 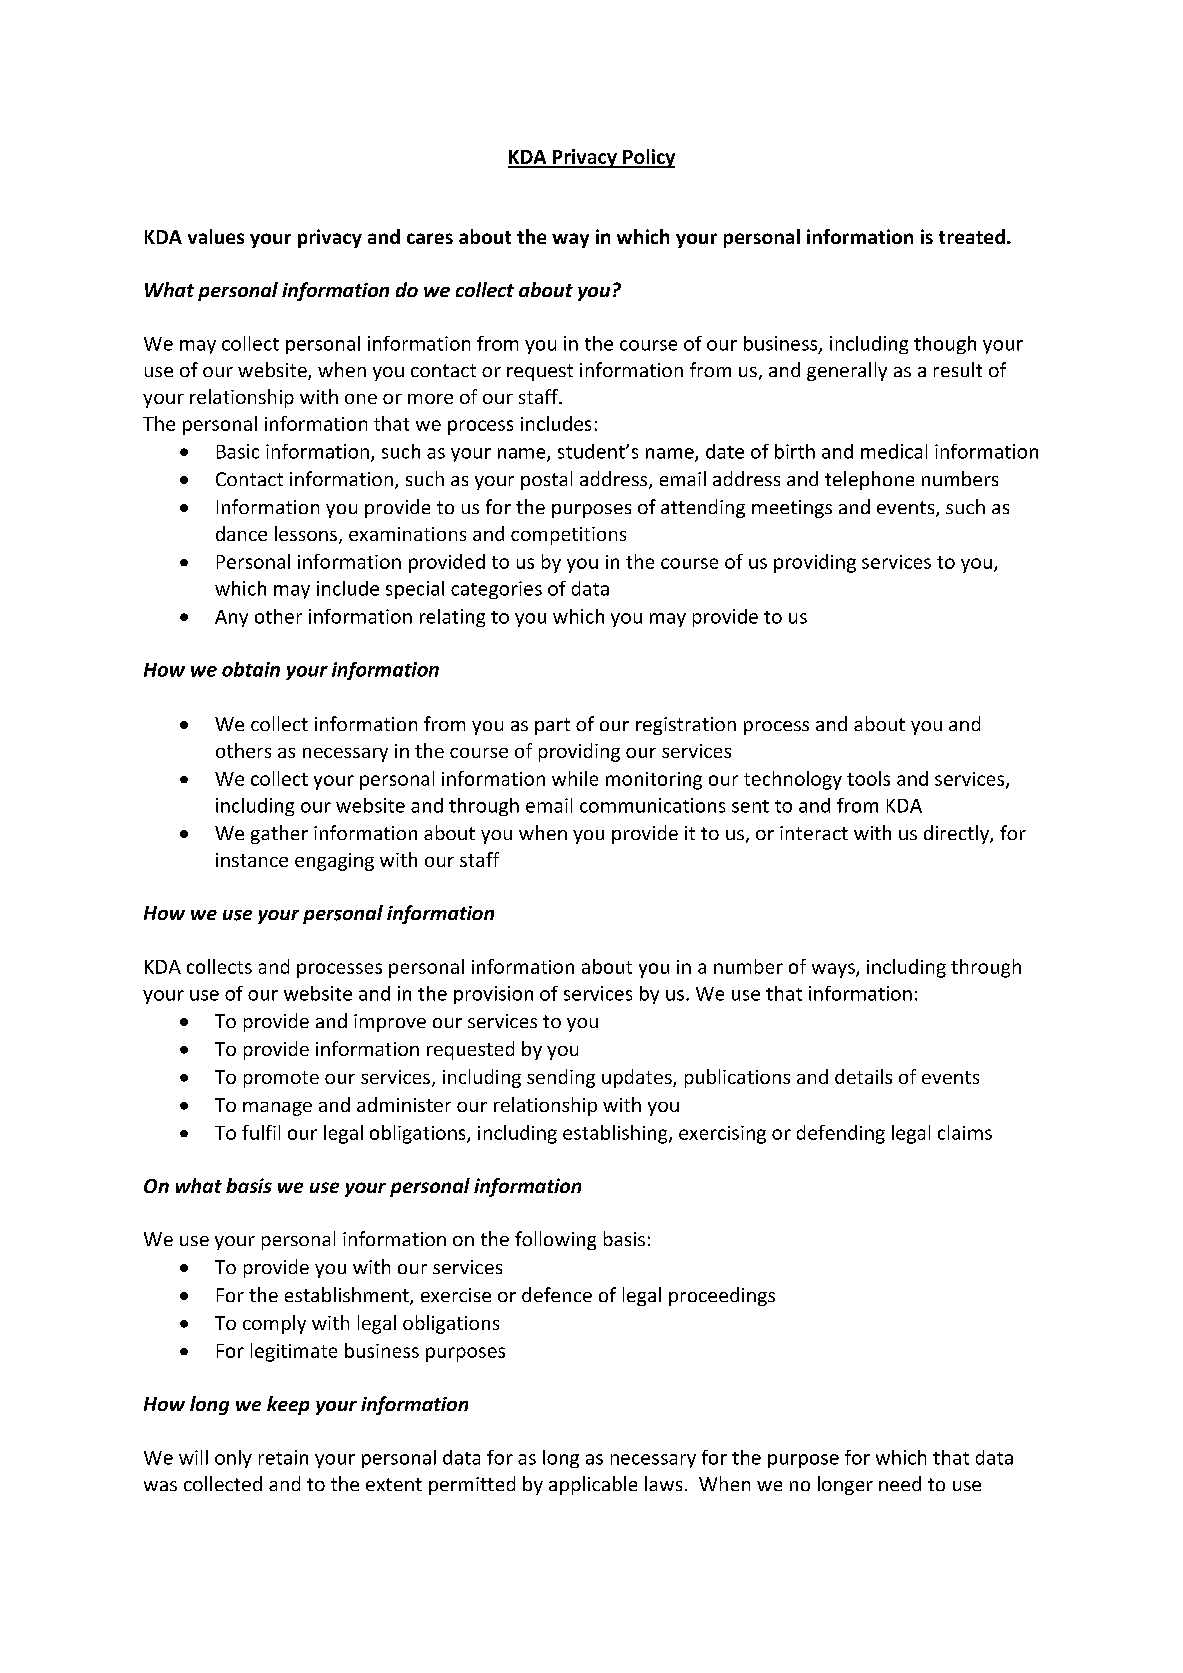 What do you see at coordinates (593, 1485) in the image?
I see `applicable` at bounding box center [593, 1485].
